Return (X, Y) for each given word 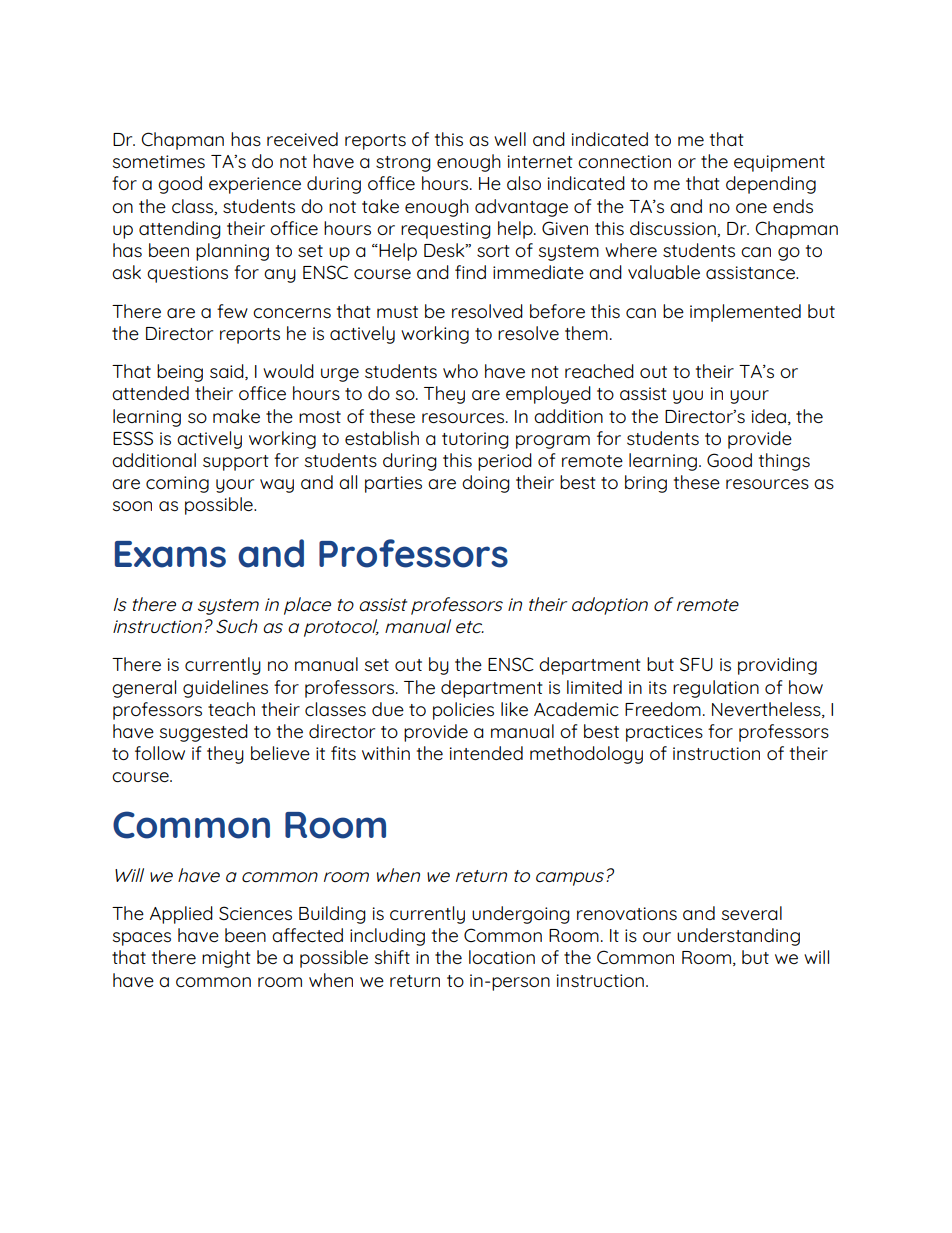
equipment (779, 163)
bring (646, 484)
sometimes (159, 161)
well (510, 139)
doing (486, 484)
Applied (181, 915)
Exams (170, 554)
